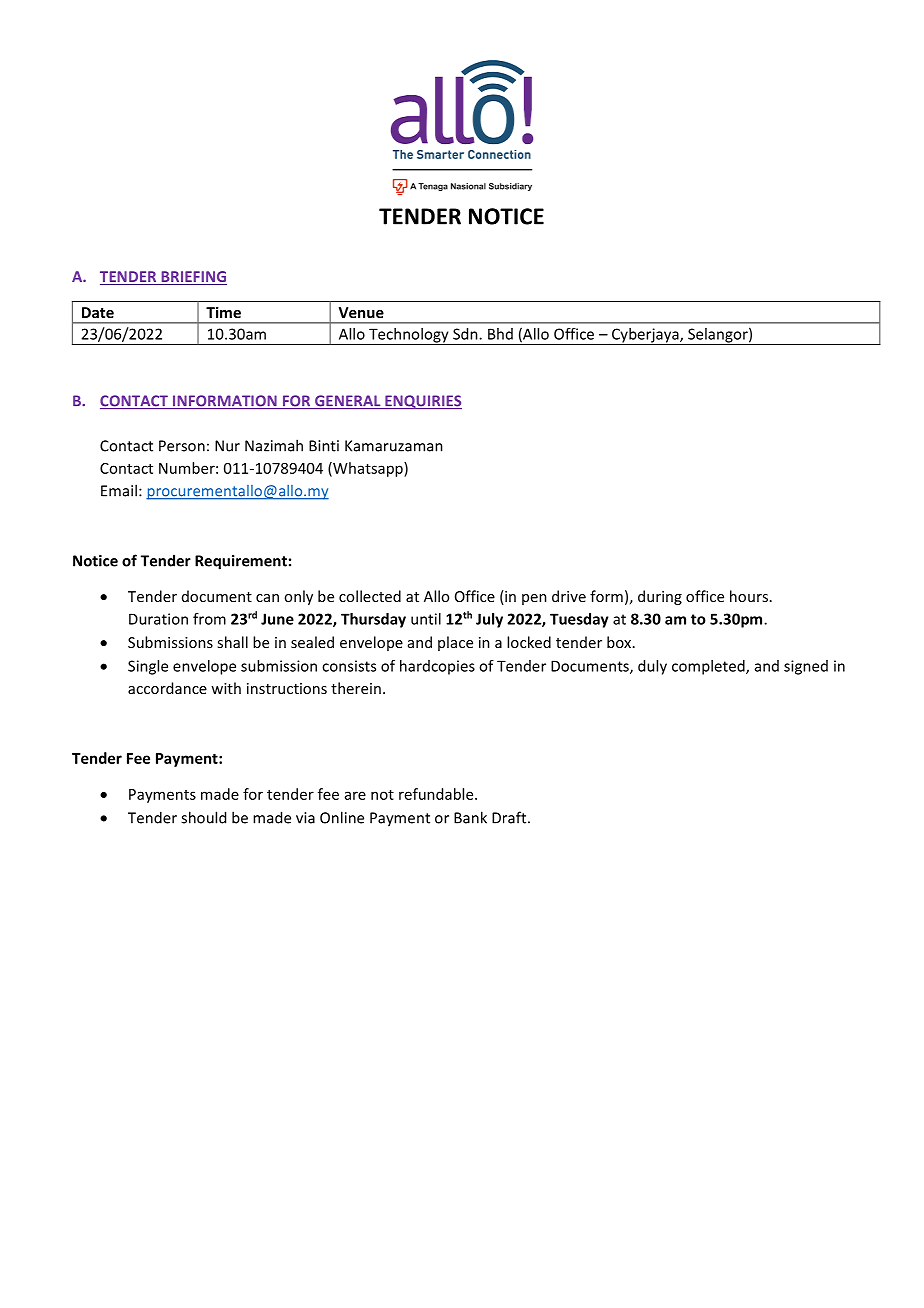  What do you see at coordinates (203, 817) in the screenshot?
I see `should` at bounding box center [203, 817].
